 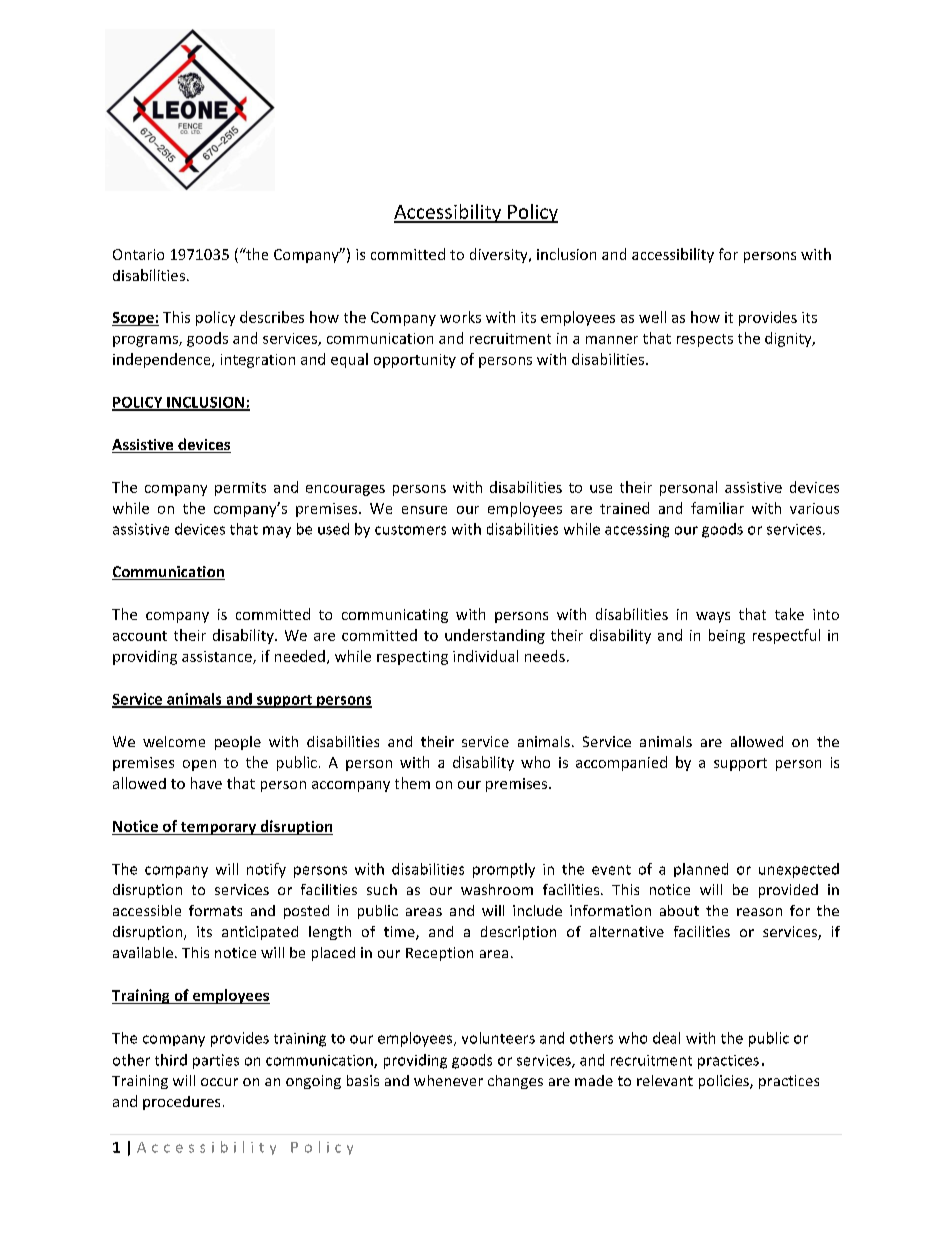 I want to click on individual, so click(x=485, y=656).
